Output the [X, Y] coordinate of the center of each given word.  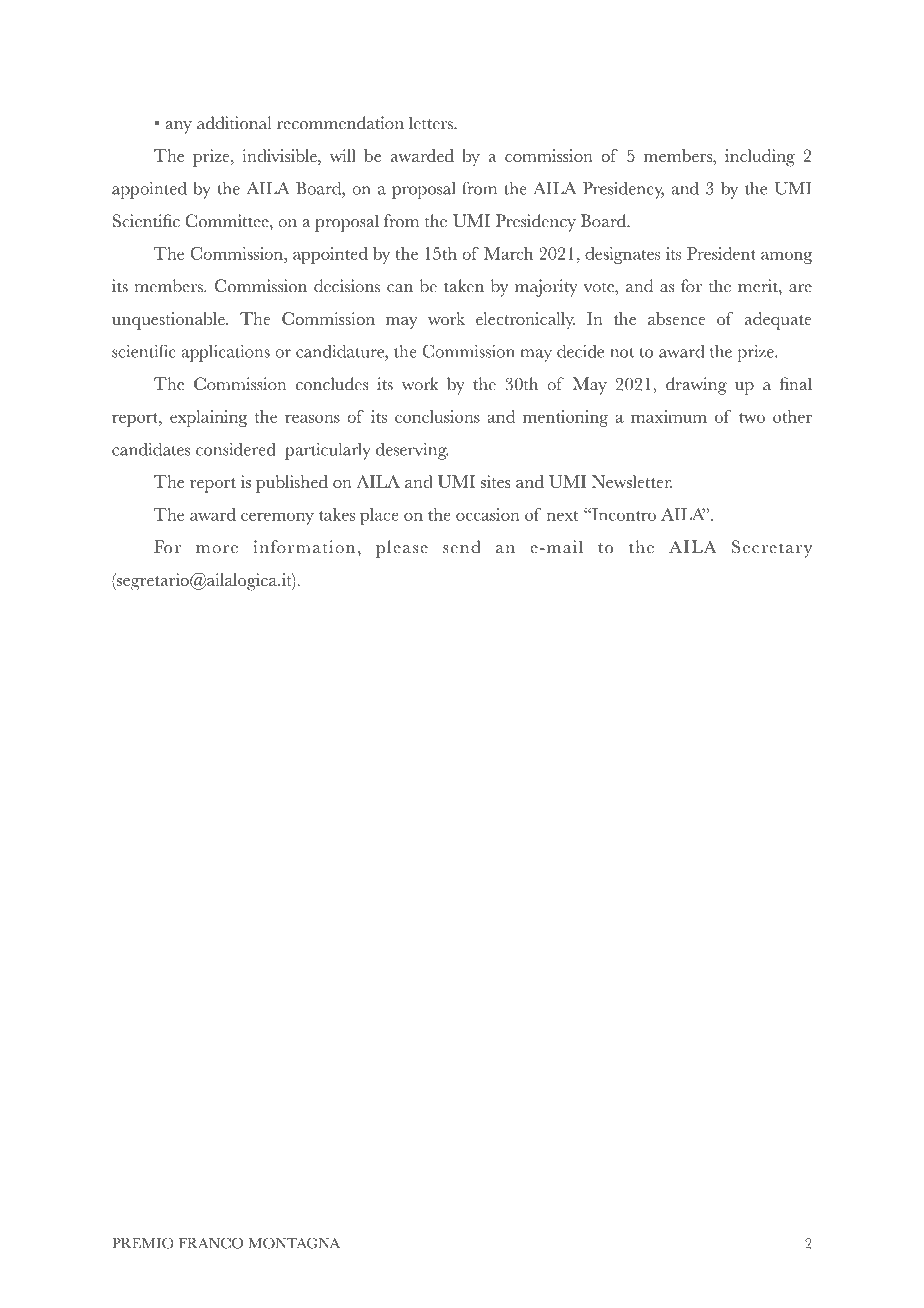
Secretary [772, 549]
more [217, 549]
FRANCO [211, 1243]
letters [432, 123]
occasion [488, 514]
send [462, 547]
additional [234, 123]
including [760, 158]
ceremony [277, 518]
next [562, 516]
